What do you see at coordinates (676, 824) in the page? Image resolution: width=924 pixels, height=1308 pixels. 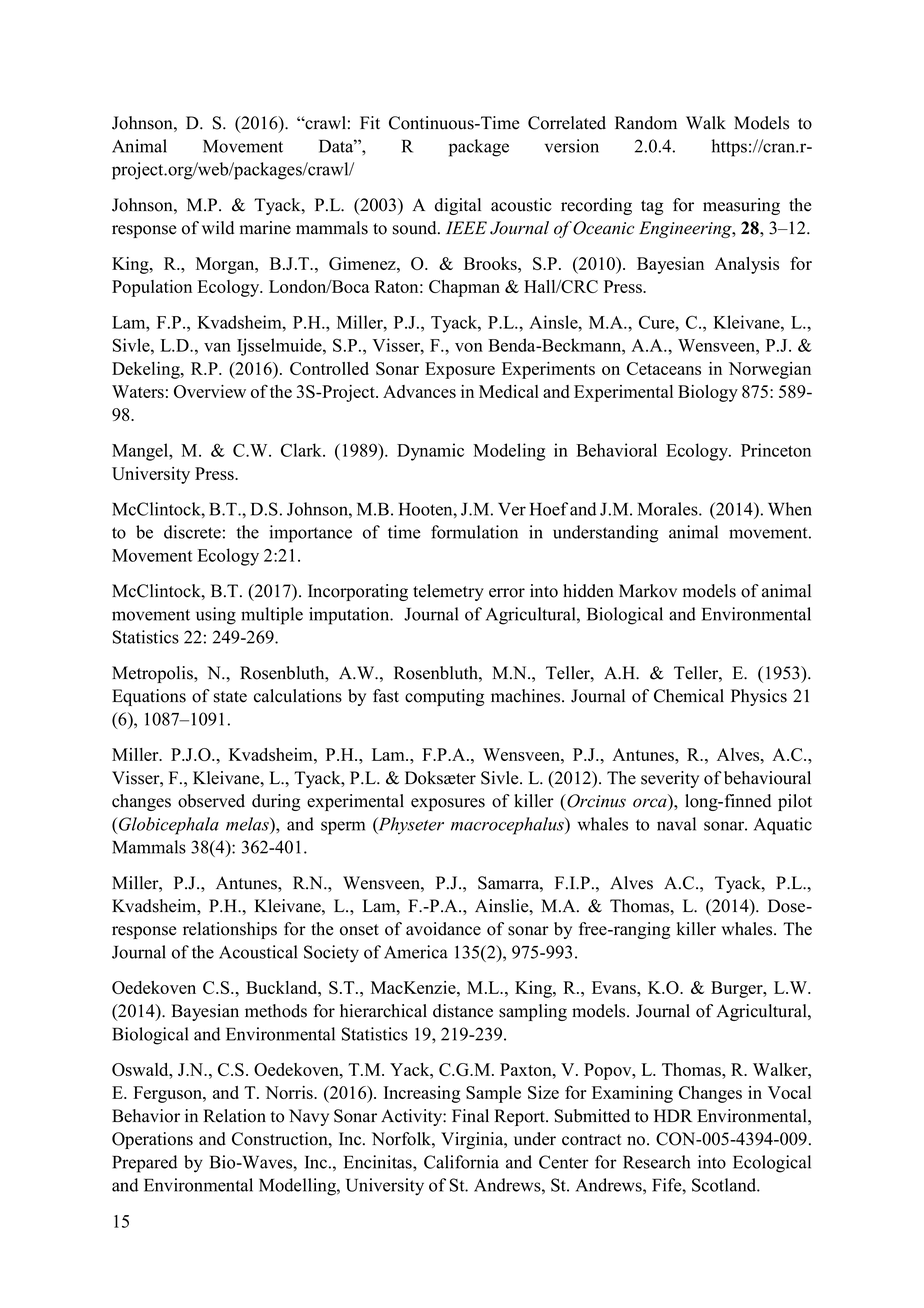 I see `naval` at bounding box center [676, 824].
